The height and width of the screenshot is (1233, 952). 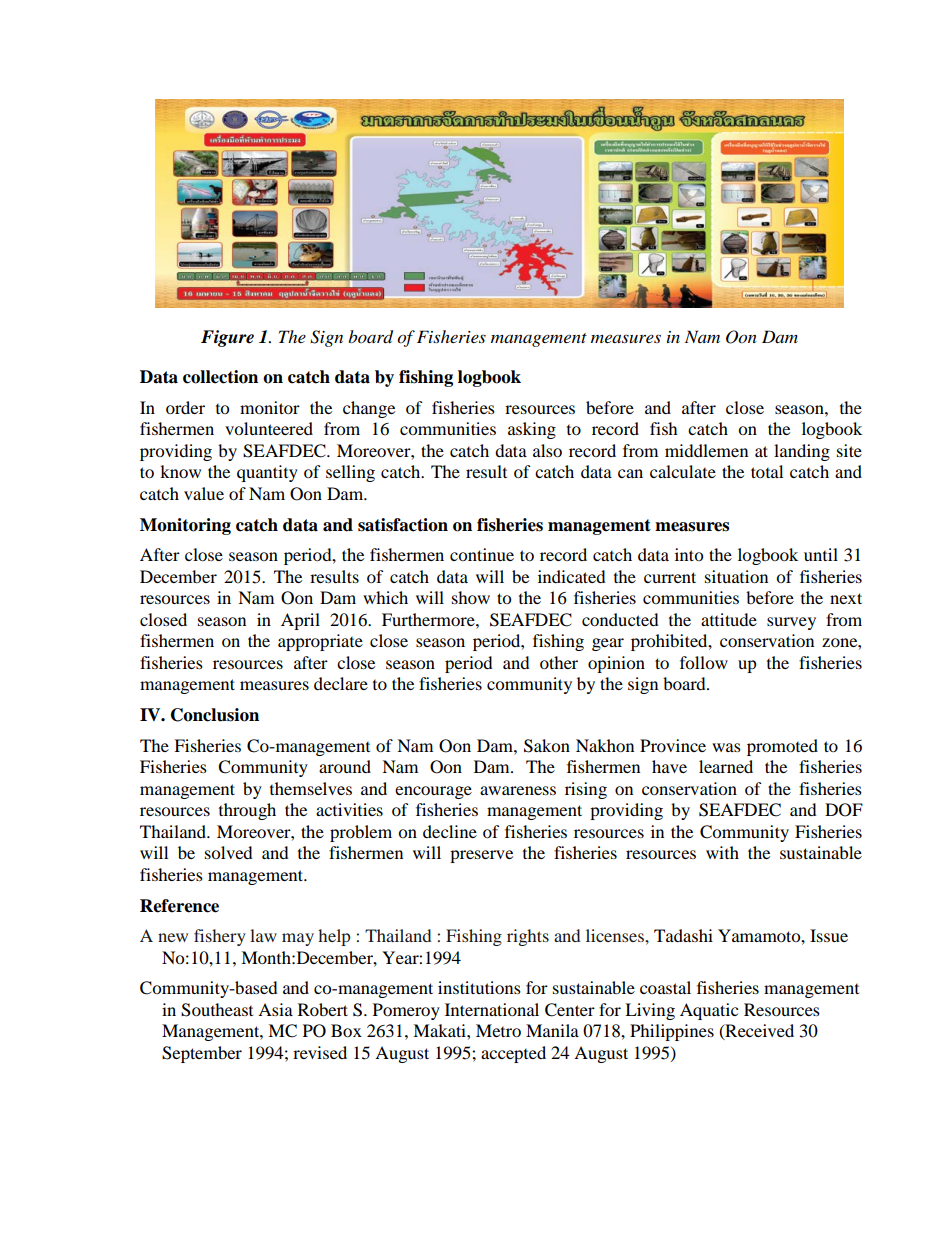 What do you see at coordinates (802, 452) in the screenshot?
I see `landing` at bounding box center [802, 452].
